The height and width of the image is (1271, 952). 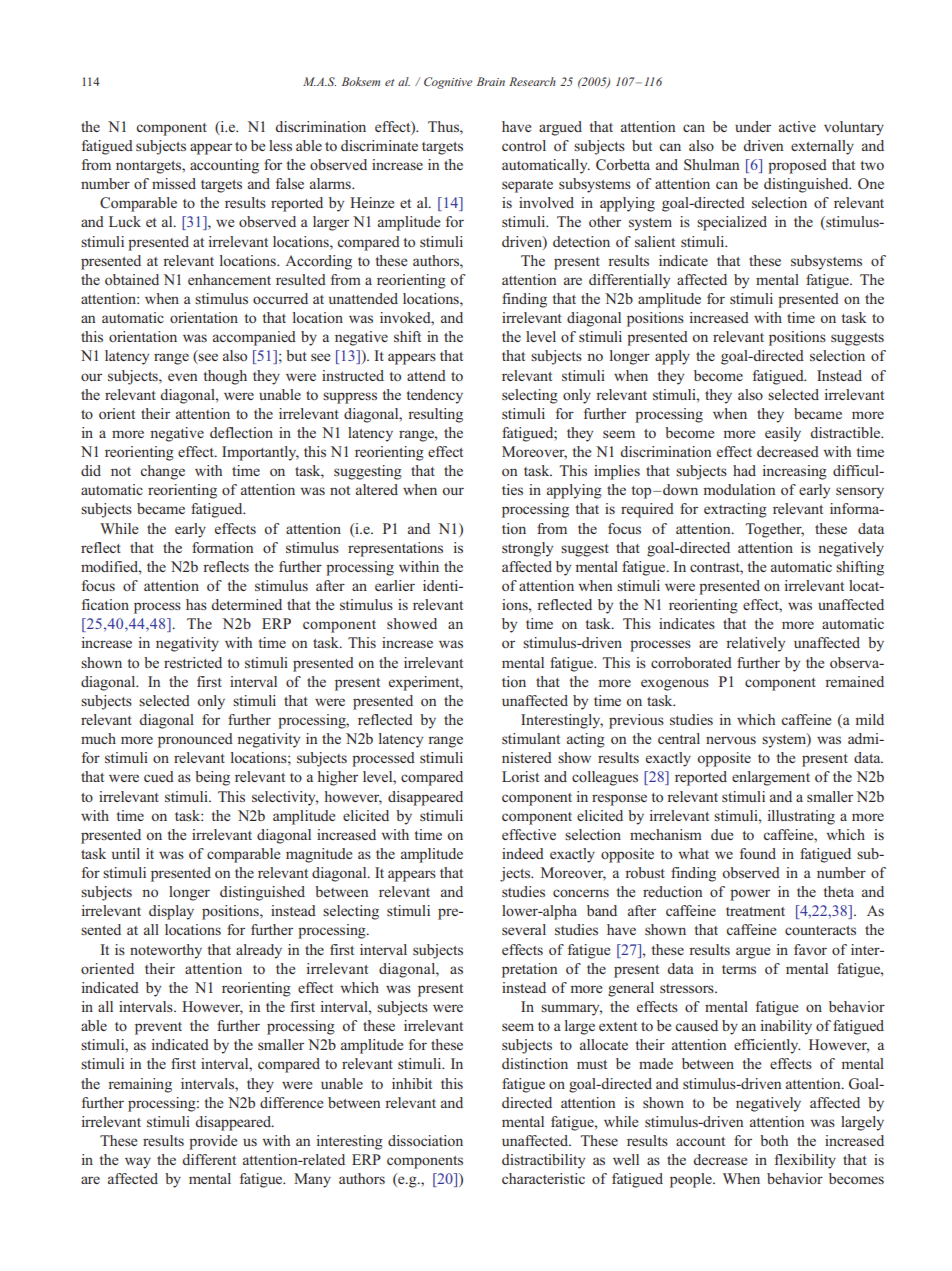 I want to click on missed, so click(x=174, y=183).
